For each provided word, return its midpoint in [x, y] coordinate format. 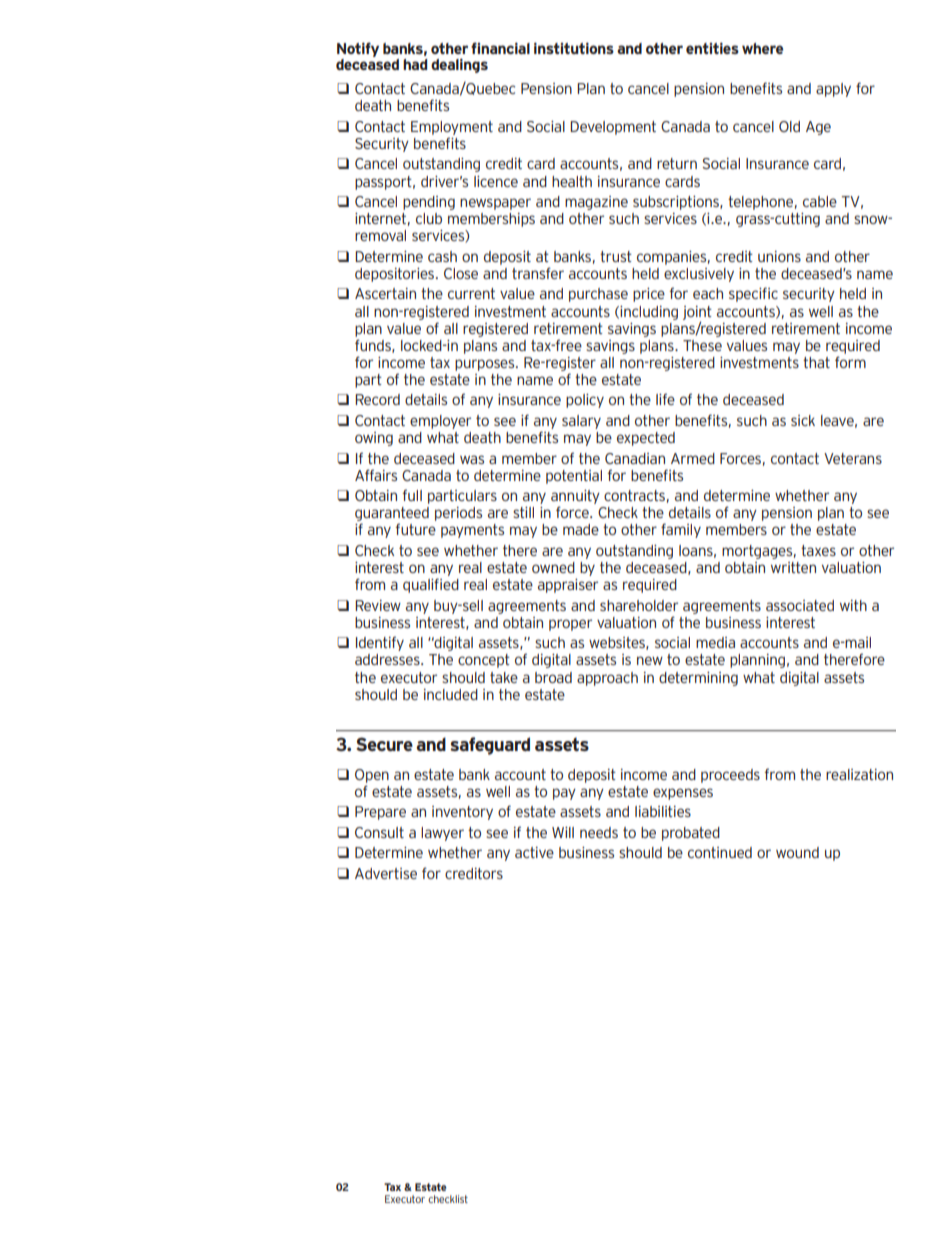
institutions [574, 48]
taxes [818, 550]
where [762, 48]
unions [779, 256]
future [416, 529]
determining [698, 679]
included [451, 694]
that [816, 362]
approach [607, 679]
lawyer [442, 834]
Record [377, 399]
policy [585, 401]
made [581, 529]
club [429, 218]
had [415, 64]
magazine [596, 203]
